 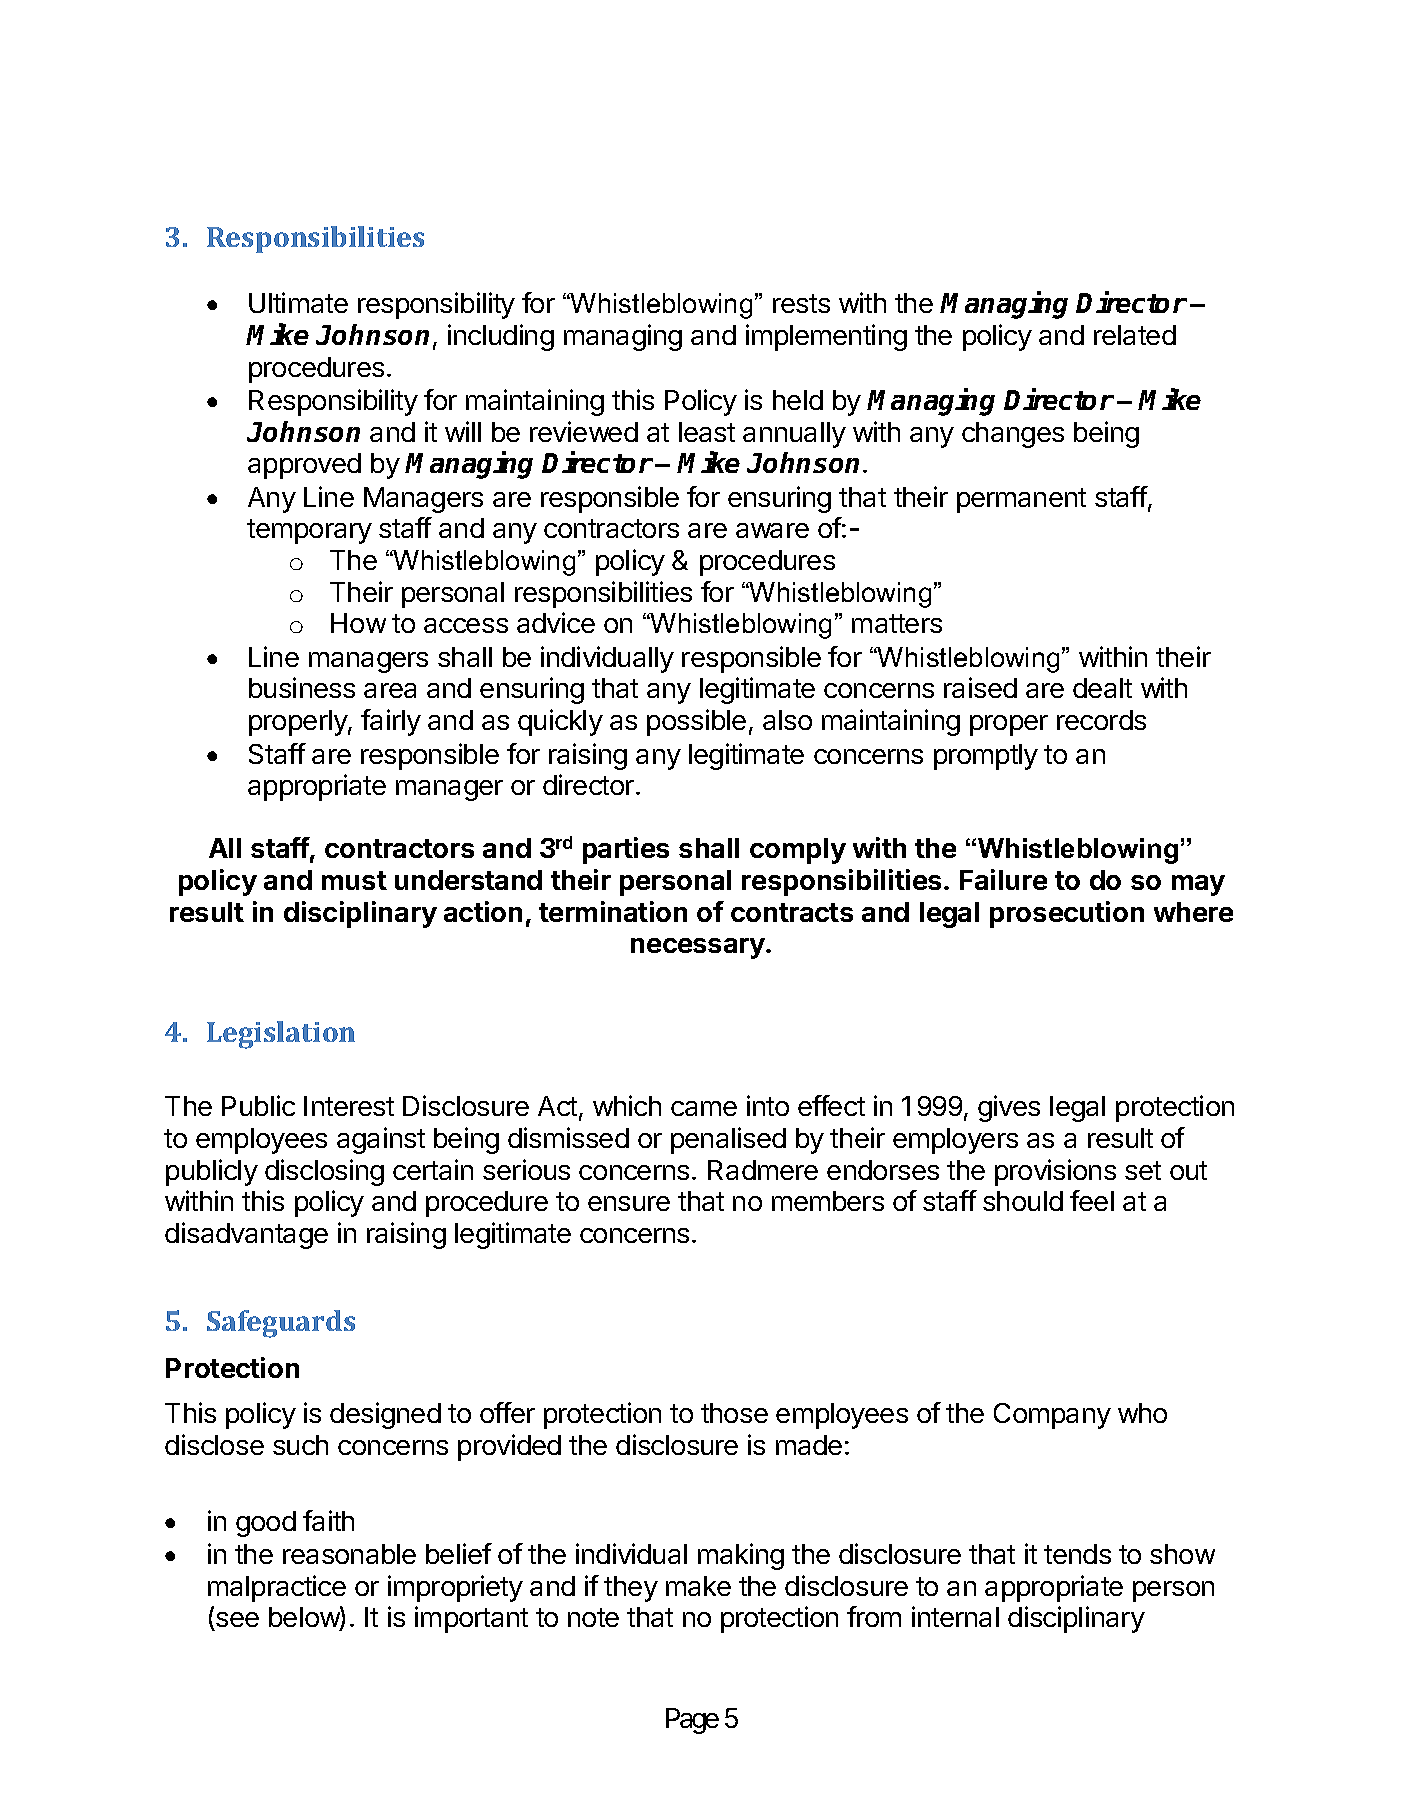 What do you see at coordinates (801, 303) in the page?
I see `rests` at bounding box center [801, 303].
